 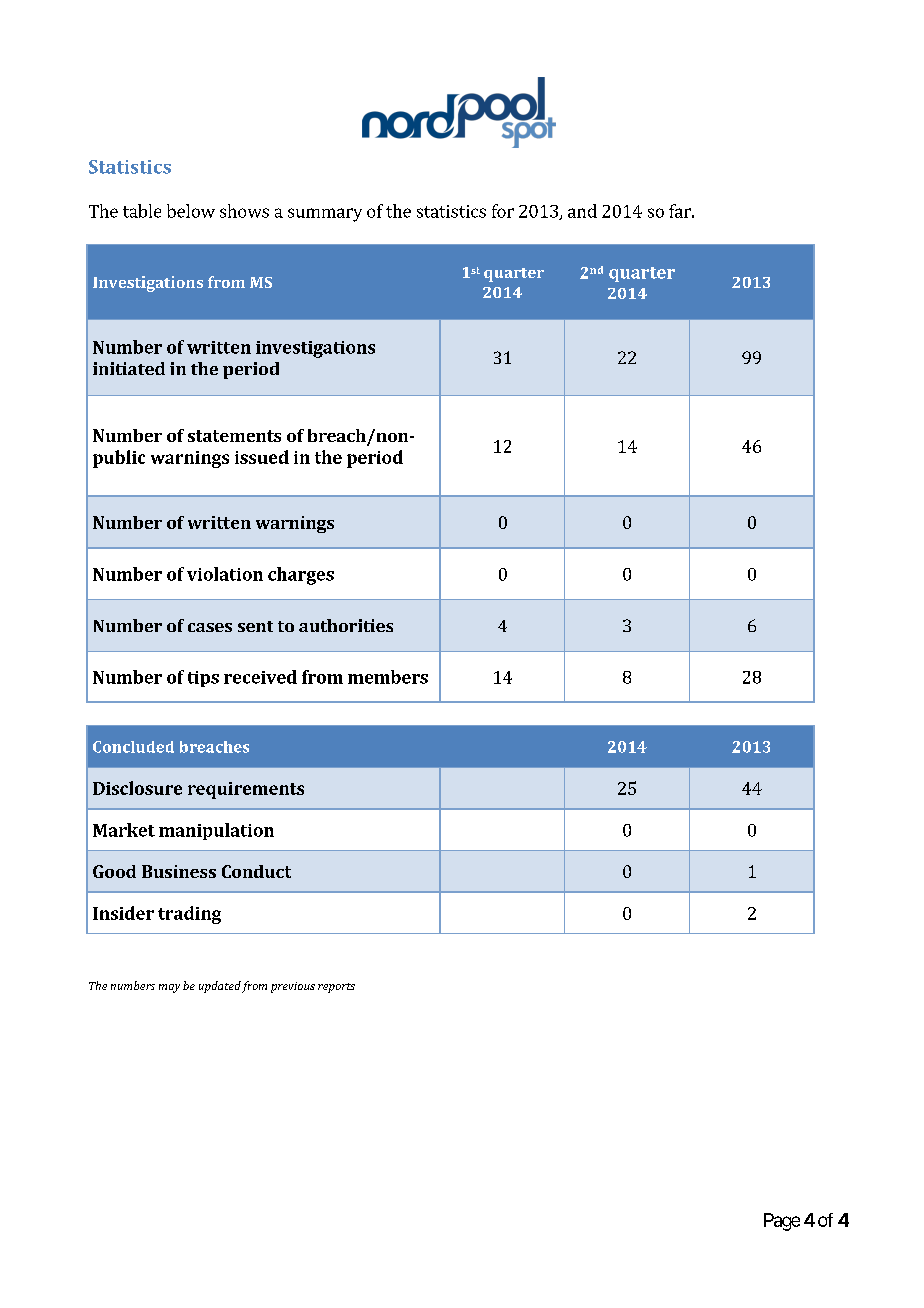 I want to click on members, so click(x=388, y=677).
